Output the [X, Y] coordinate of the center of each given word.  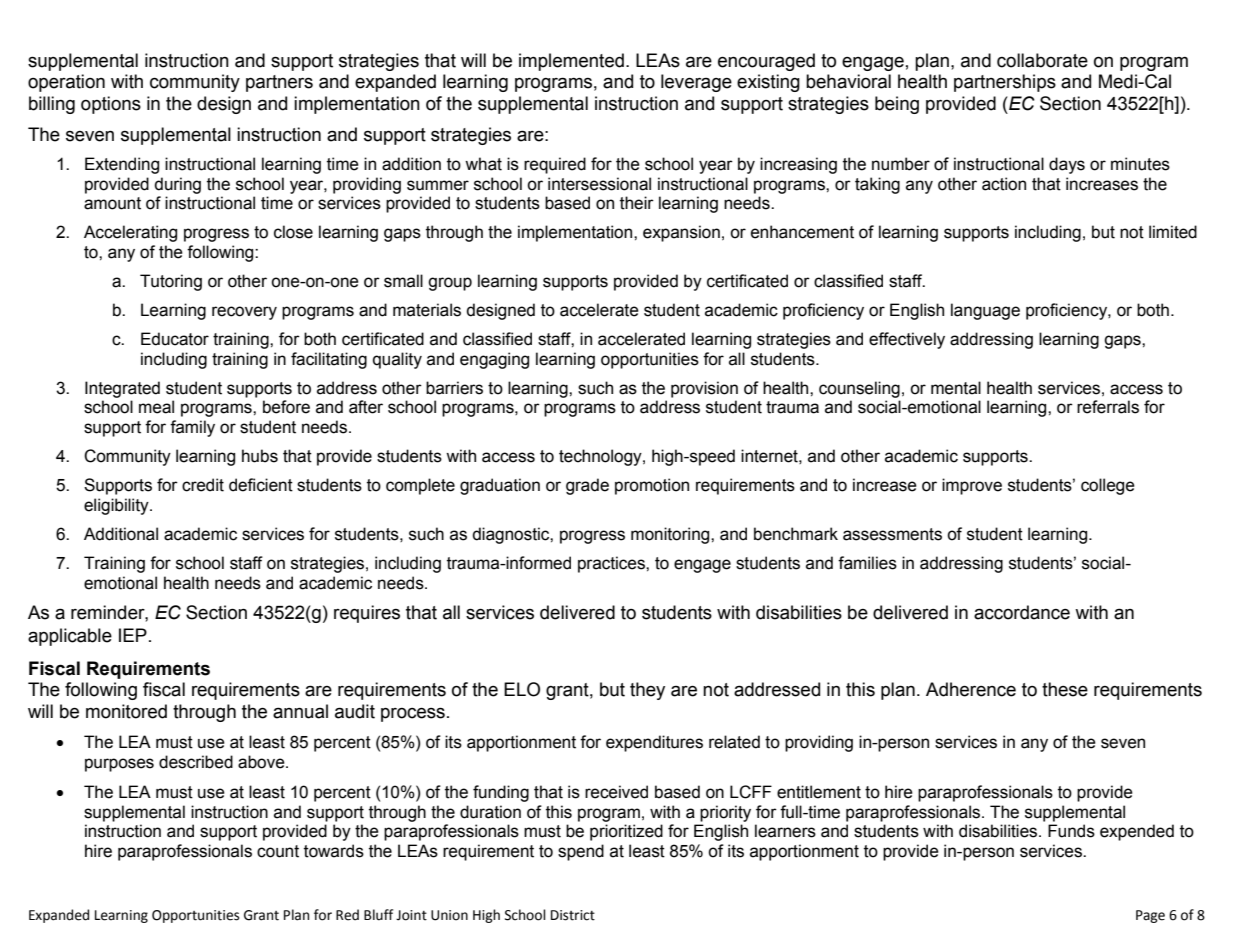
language [985, 311]
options [111, 105]
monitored [126, 711]
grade [587, 486]
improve [972, 486]
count [278, 851]
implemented [571, 62]
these [1065, 689]
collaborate [1042, 60]
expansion [681, 233]
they [647, 691]
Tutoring [171, 282]
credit [203, 485]
